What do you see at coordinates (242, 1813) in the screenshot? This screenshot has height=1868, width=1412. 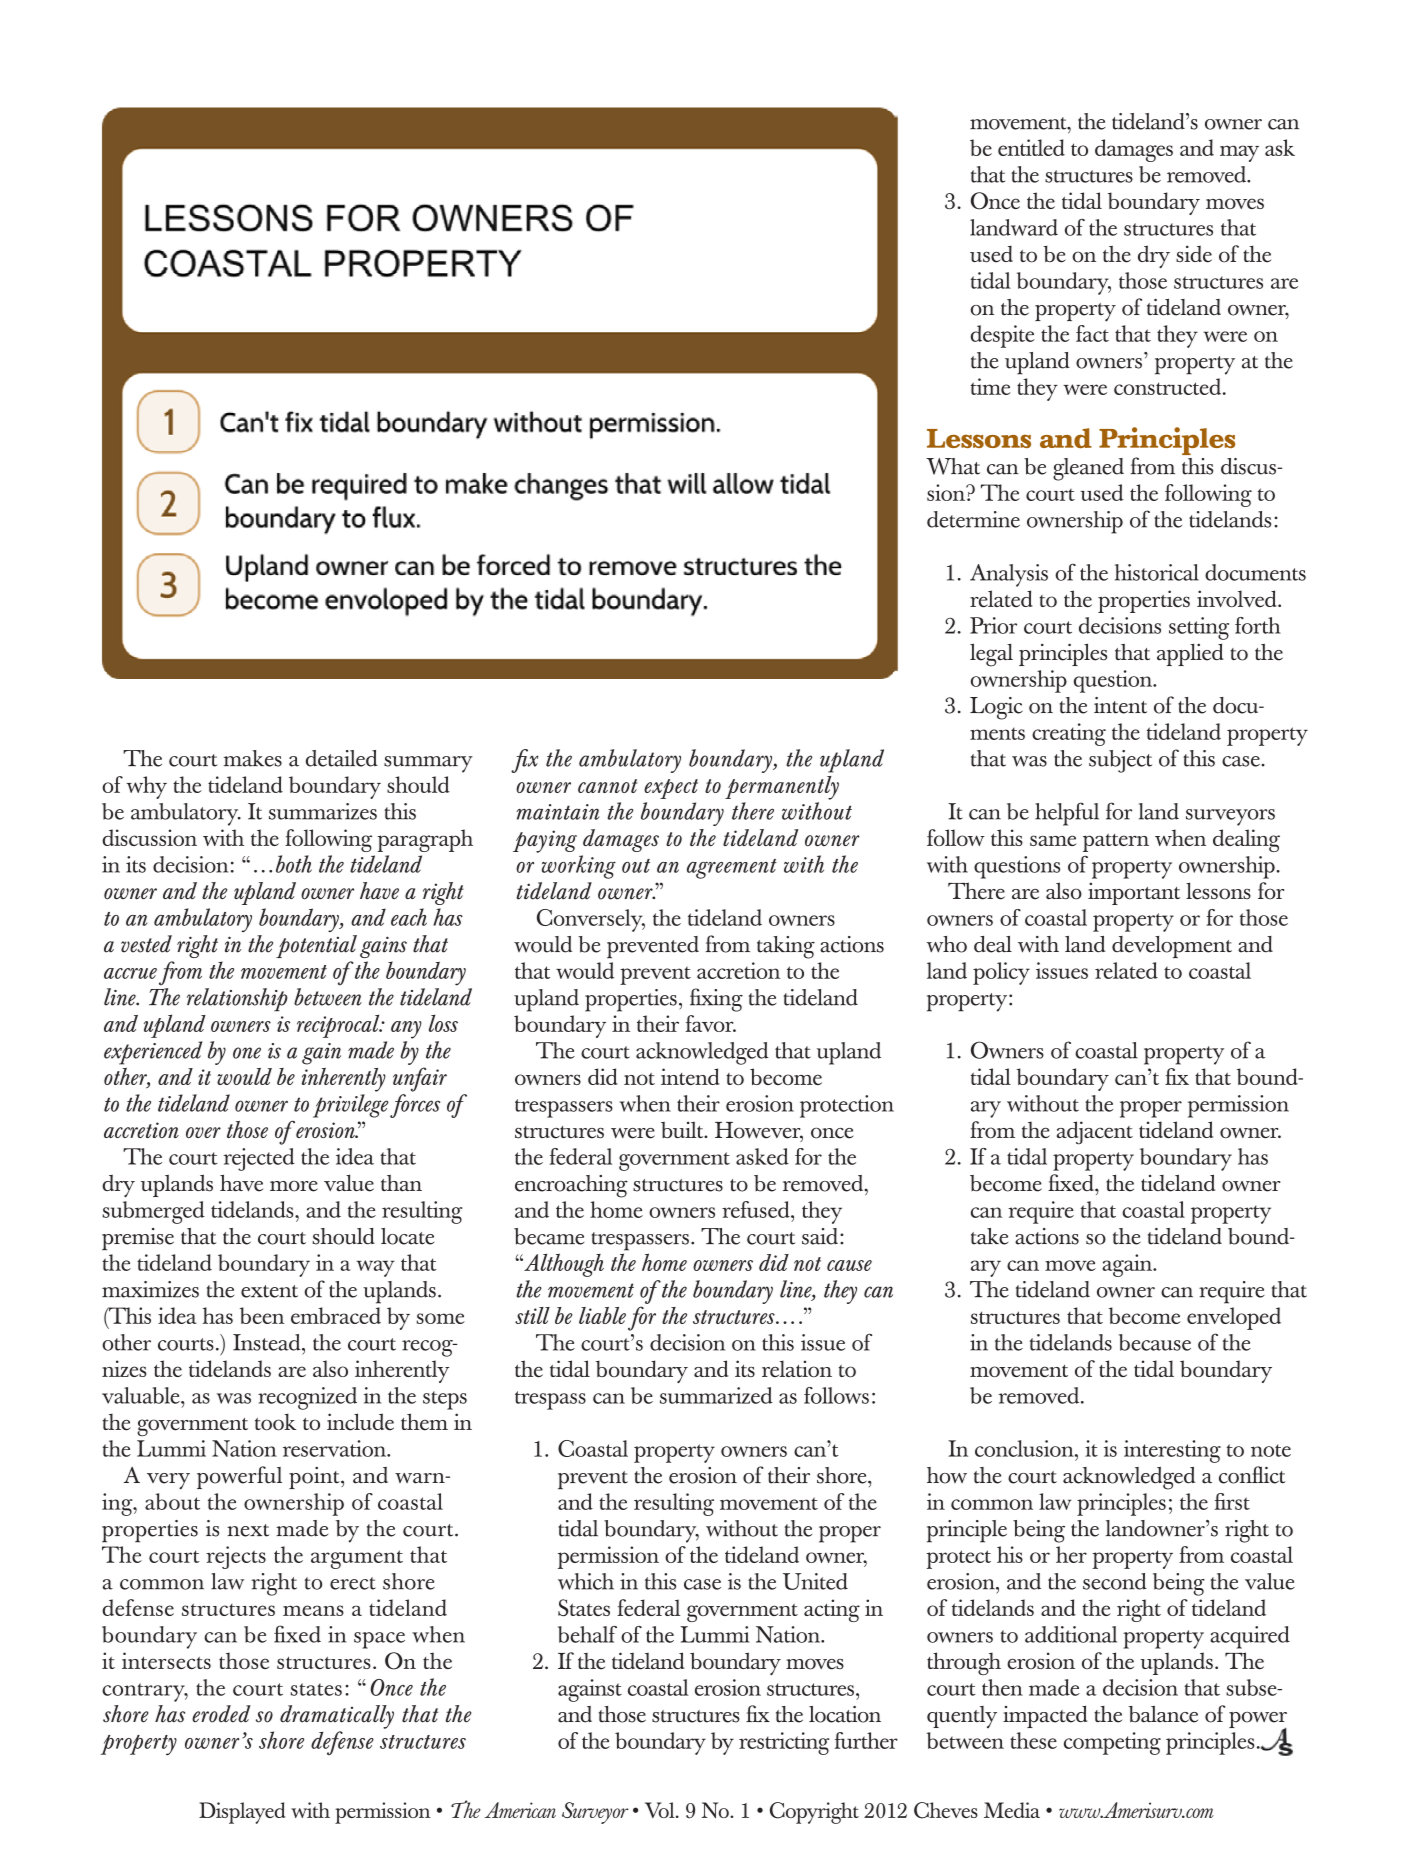 I see `Displayed` at bounding box center [242, 1813].
